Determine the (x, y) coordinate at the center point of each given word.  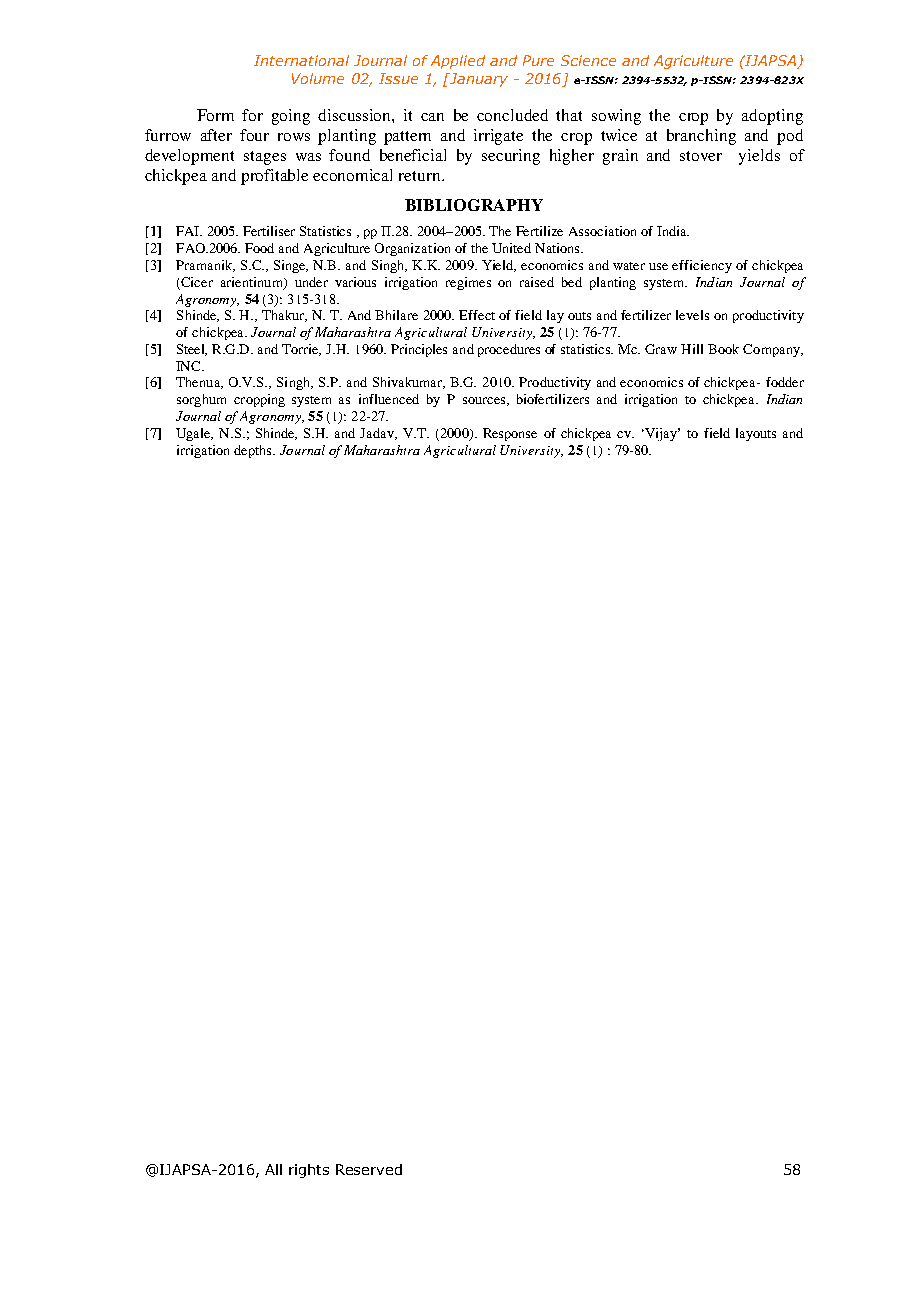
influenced (389, 399)
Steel (192, 350)
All (273, 1169)
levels (692, 315)
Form (215, 115)
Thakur (284, 316)
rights (309, 1171)
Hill (692, 349)
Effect (477, 315)
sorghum (201, 400)
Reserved (369, 1169)
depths (254, 451)
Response (510, 434)
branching (701, 137)
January (477, 80)
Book (723, 349)
